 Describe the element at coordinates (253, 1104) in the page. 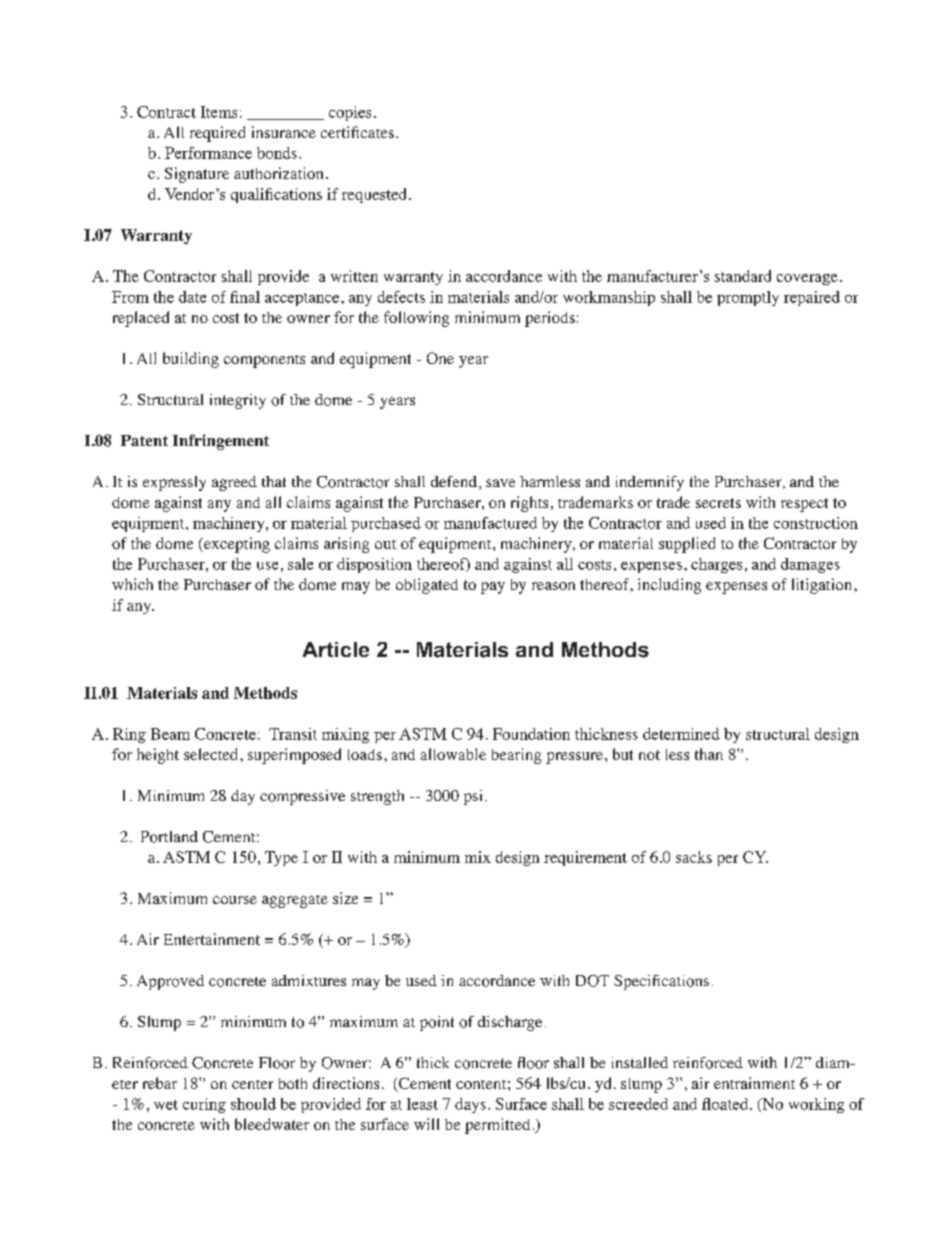

I see `should` at that location.
